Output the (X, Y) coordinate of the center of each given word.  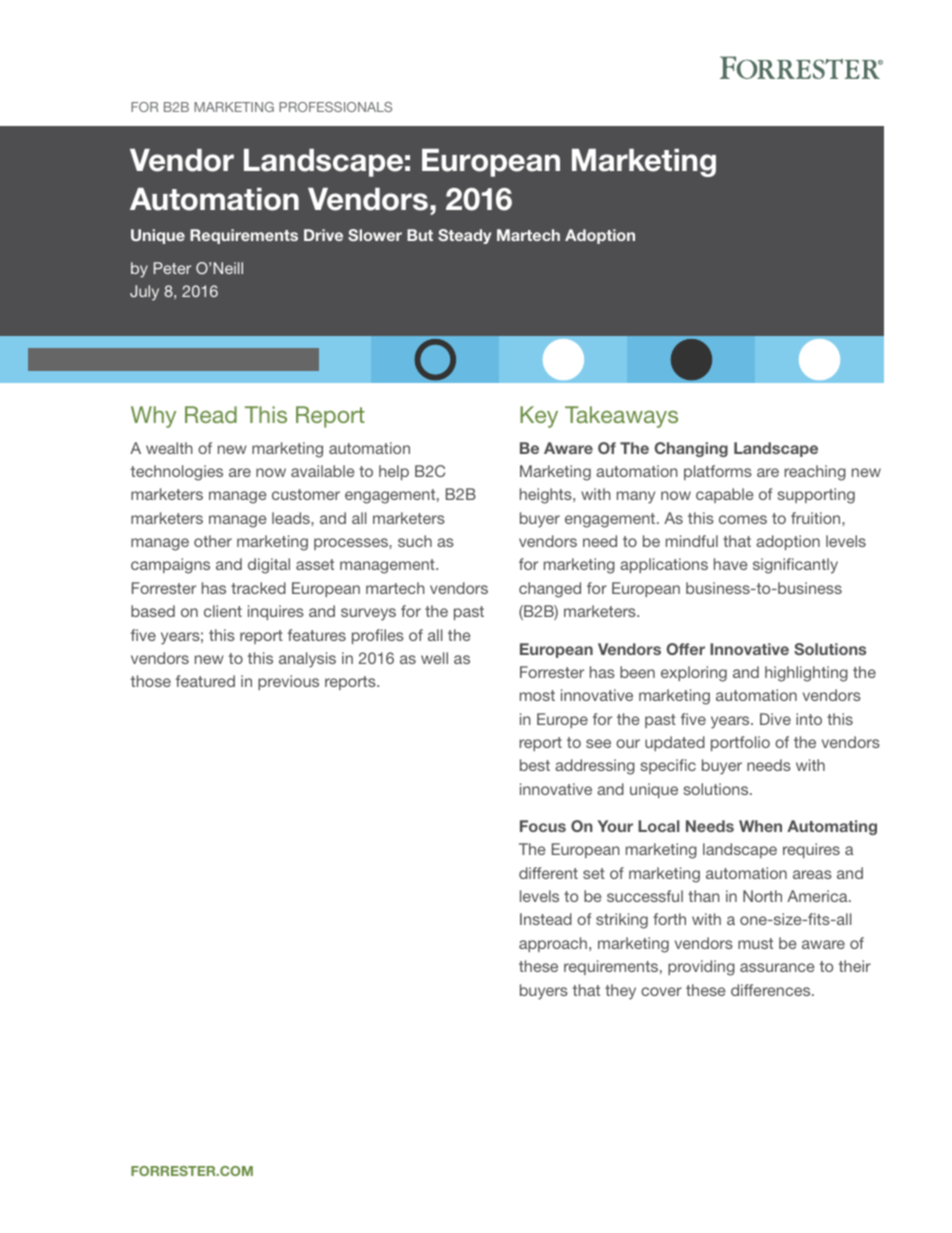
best (535, 765)
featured (205, 681)
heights (547, 496)
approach (553, 944)
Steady (464, 236)
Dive (775, 719)
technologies (176, 473)
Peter (172, 268)
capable (725, 495)
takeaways (621, 417)
